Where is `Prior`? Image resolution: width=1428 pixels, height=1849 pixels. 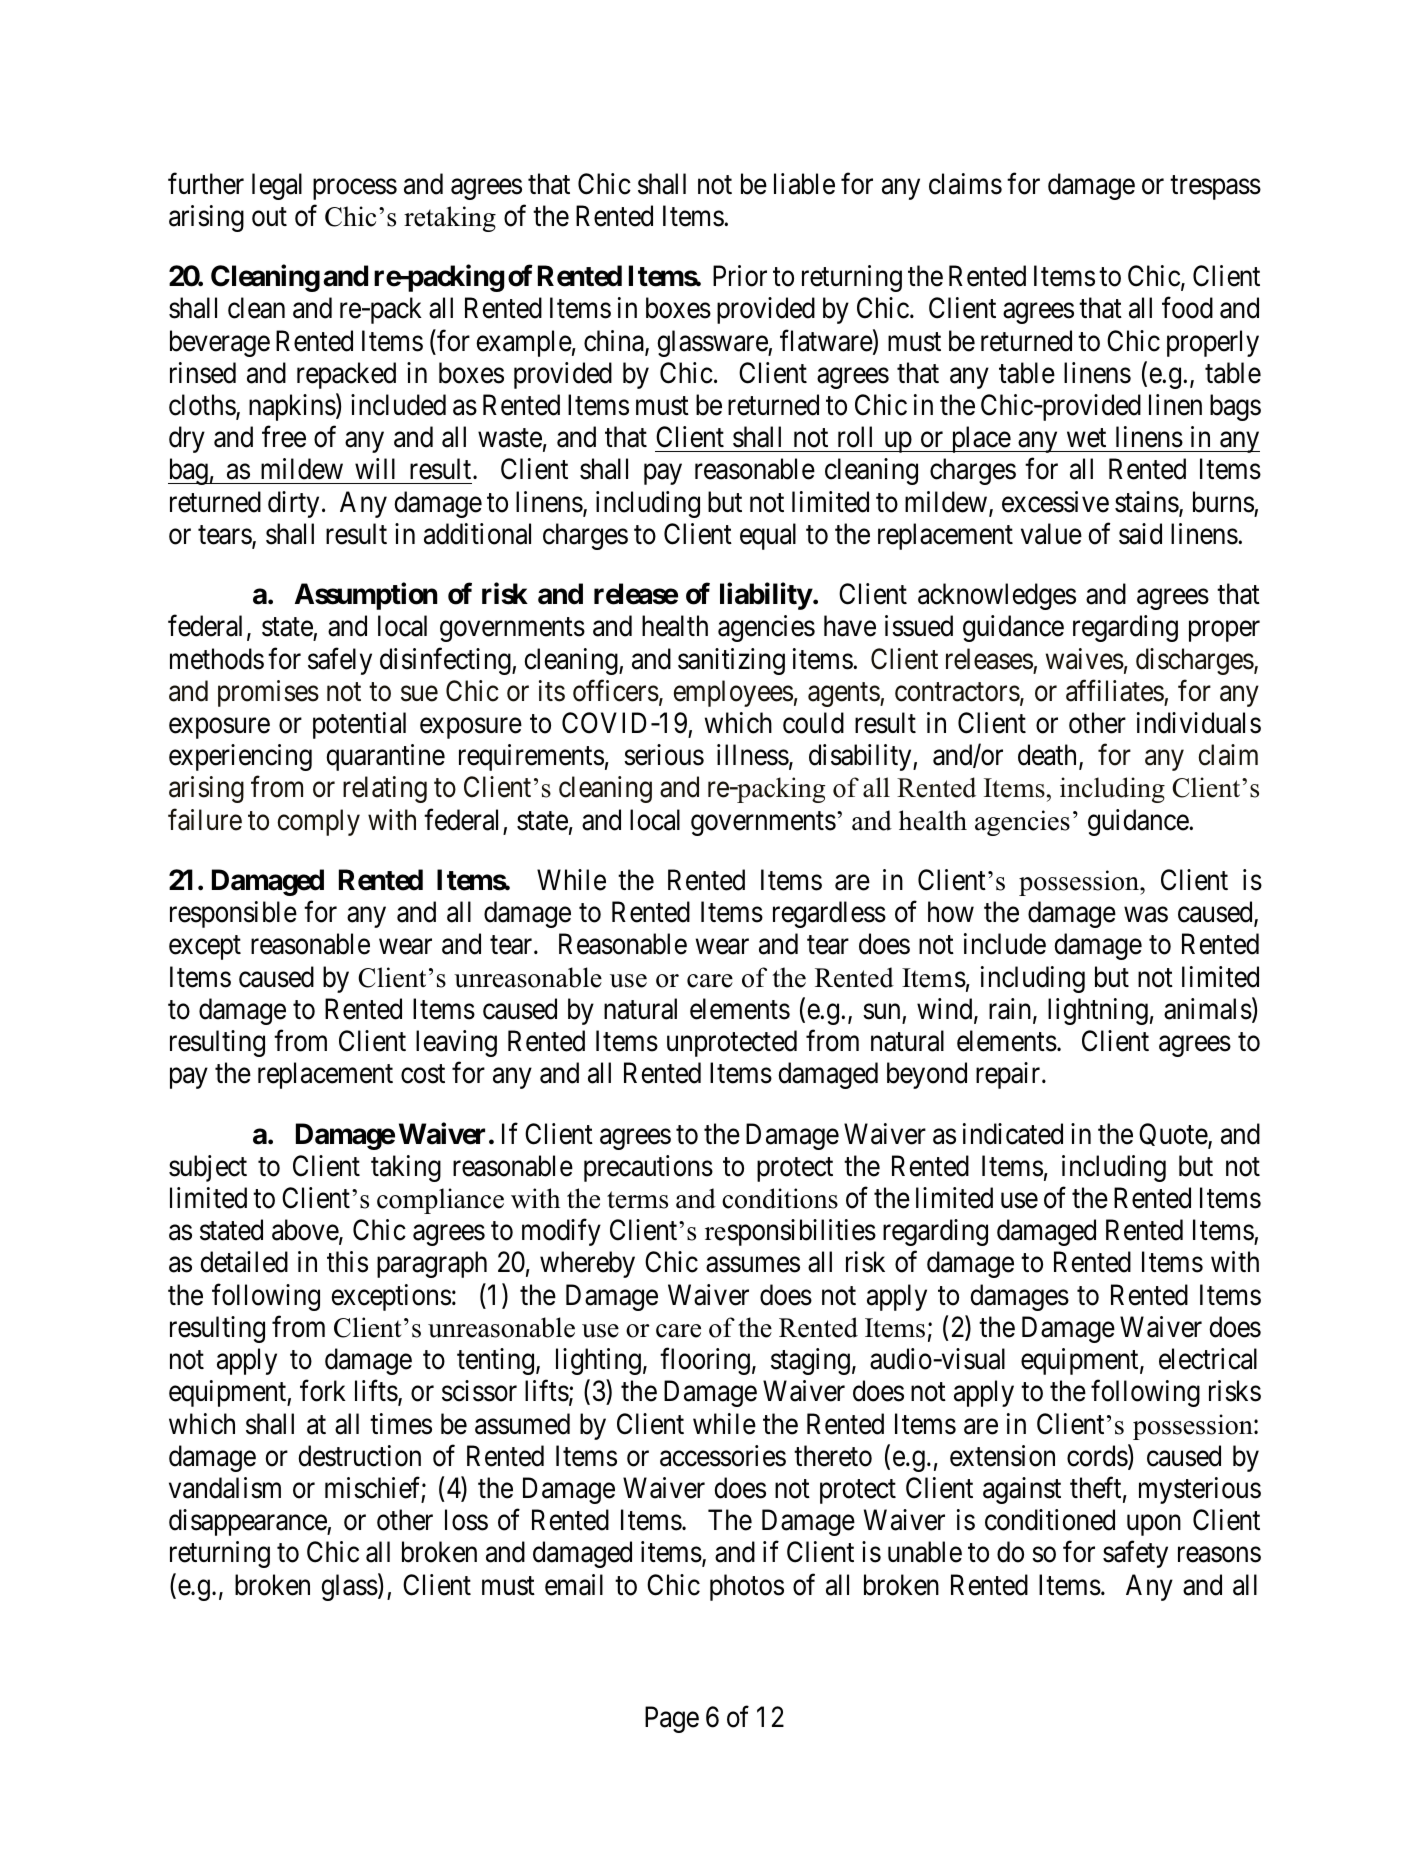 Prior is located at coordinates (740, 276).
